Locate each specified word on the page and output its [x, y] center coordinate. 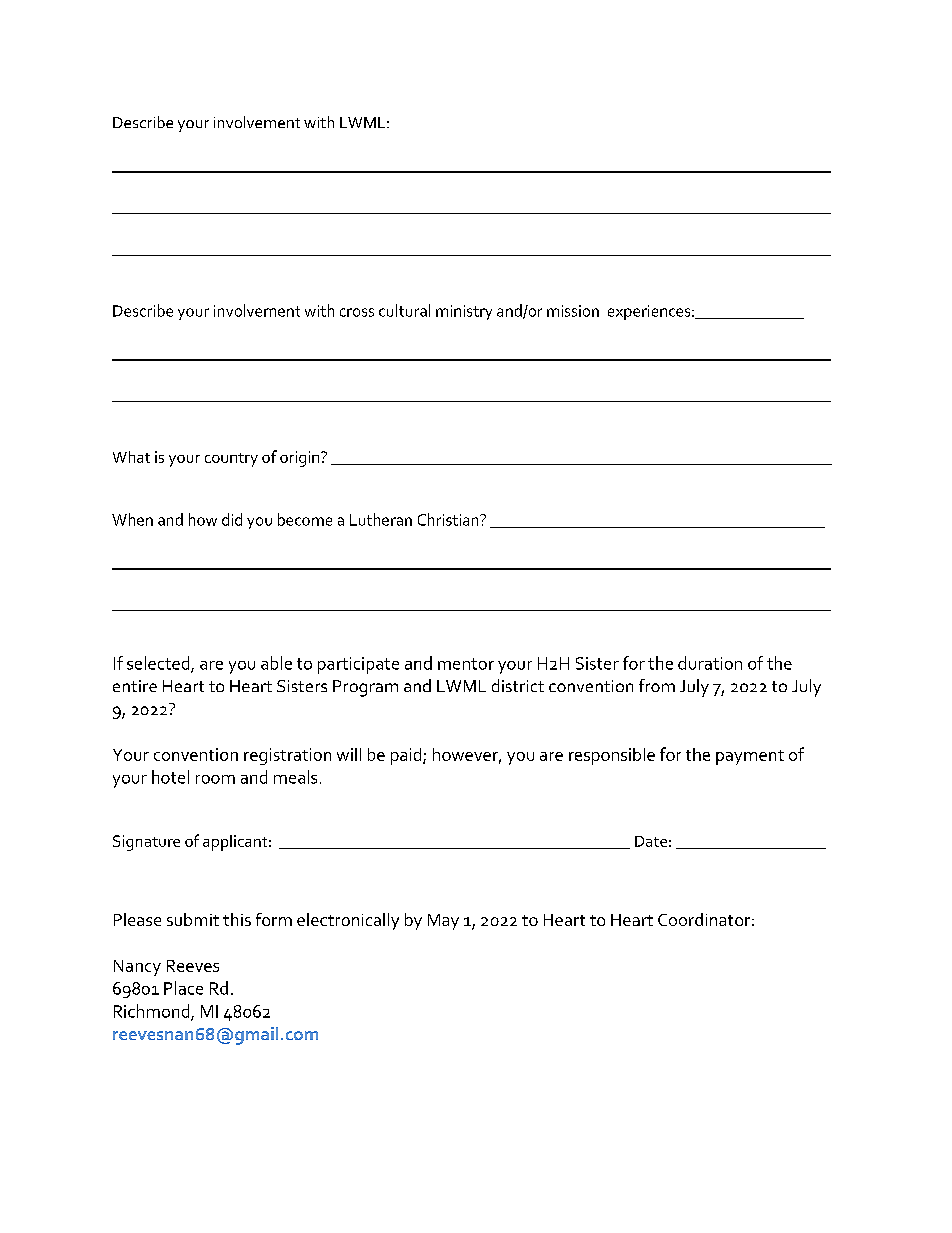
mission [573, 311]
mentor [466, 664]
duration [710, 663]
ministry [464, 312]
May [443, 922]
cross [357, 312]
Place [183, 988]
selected [159, 664]
